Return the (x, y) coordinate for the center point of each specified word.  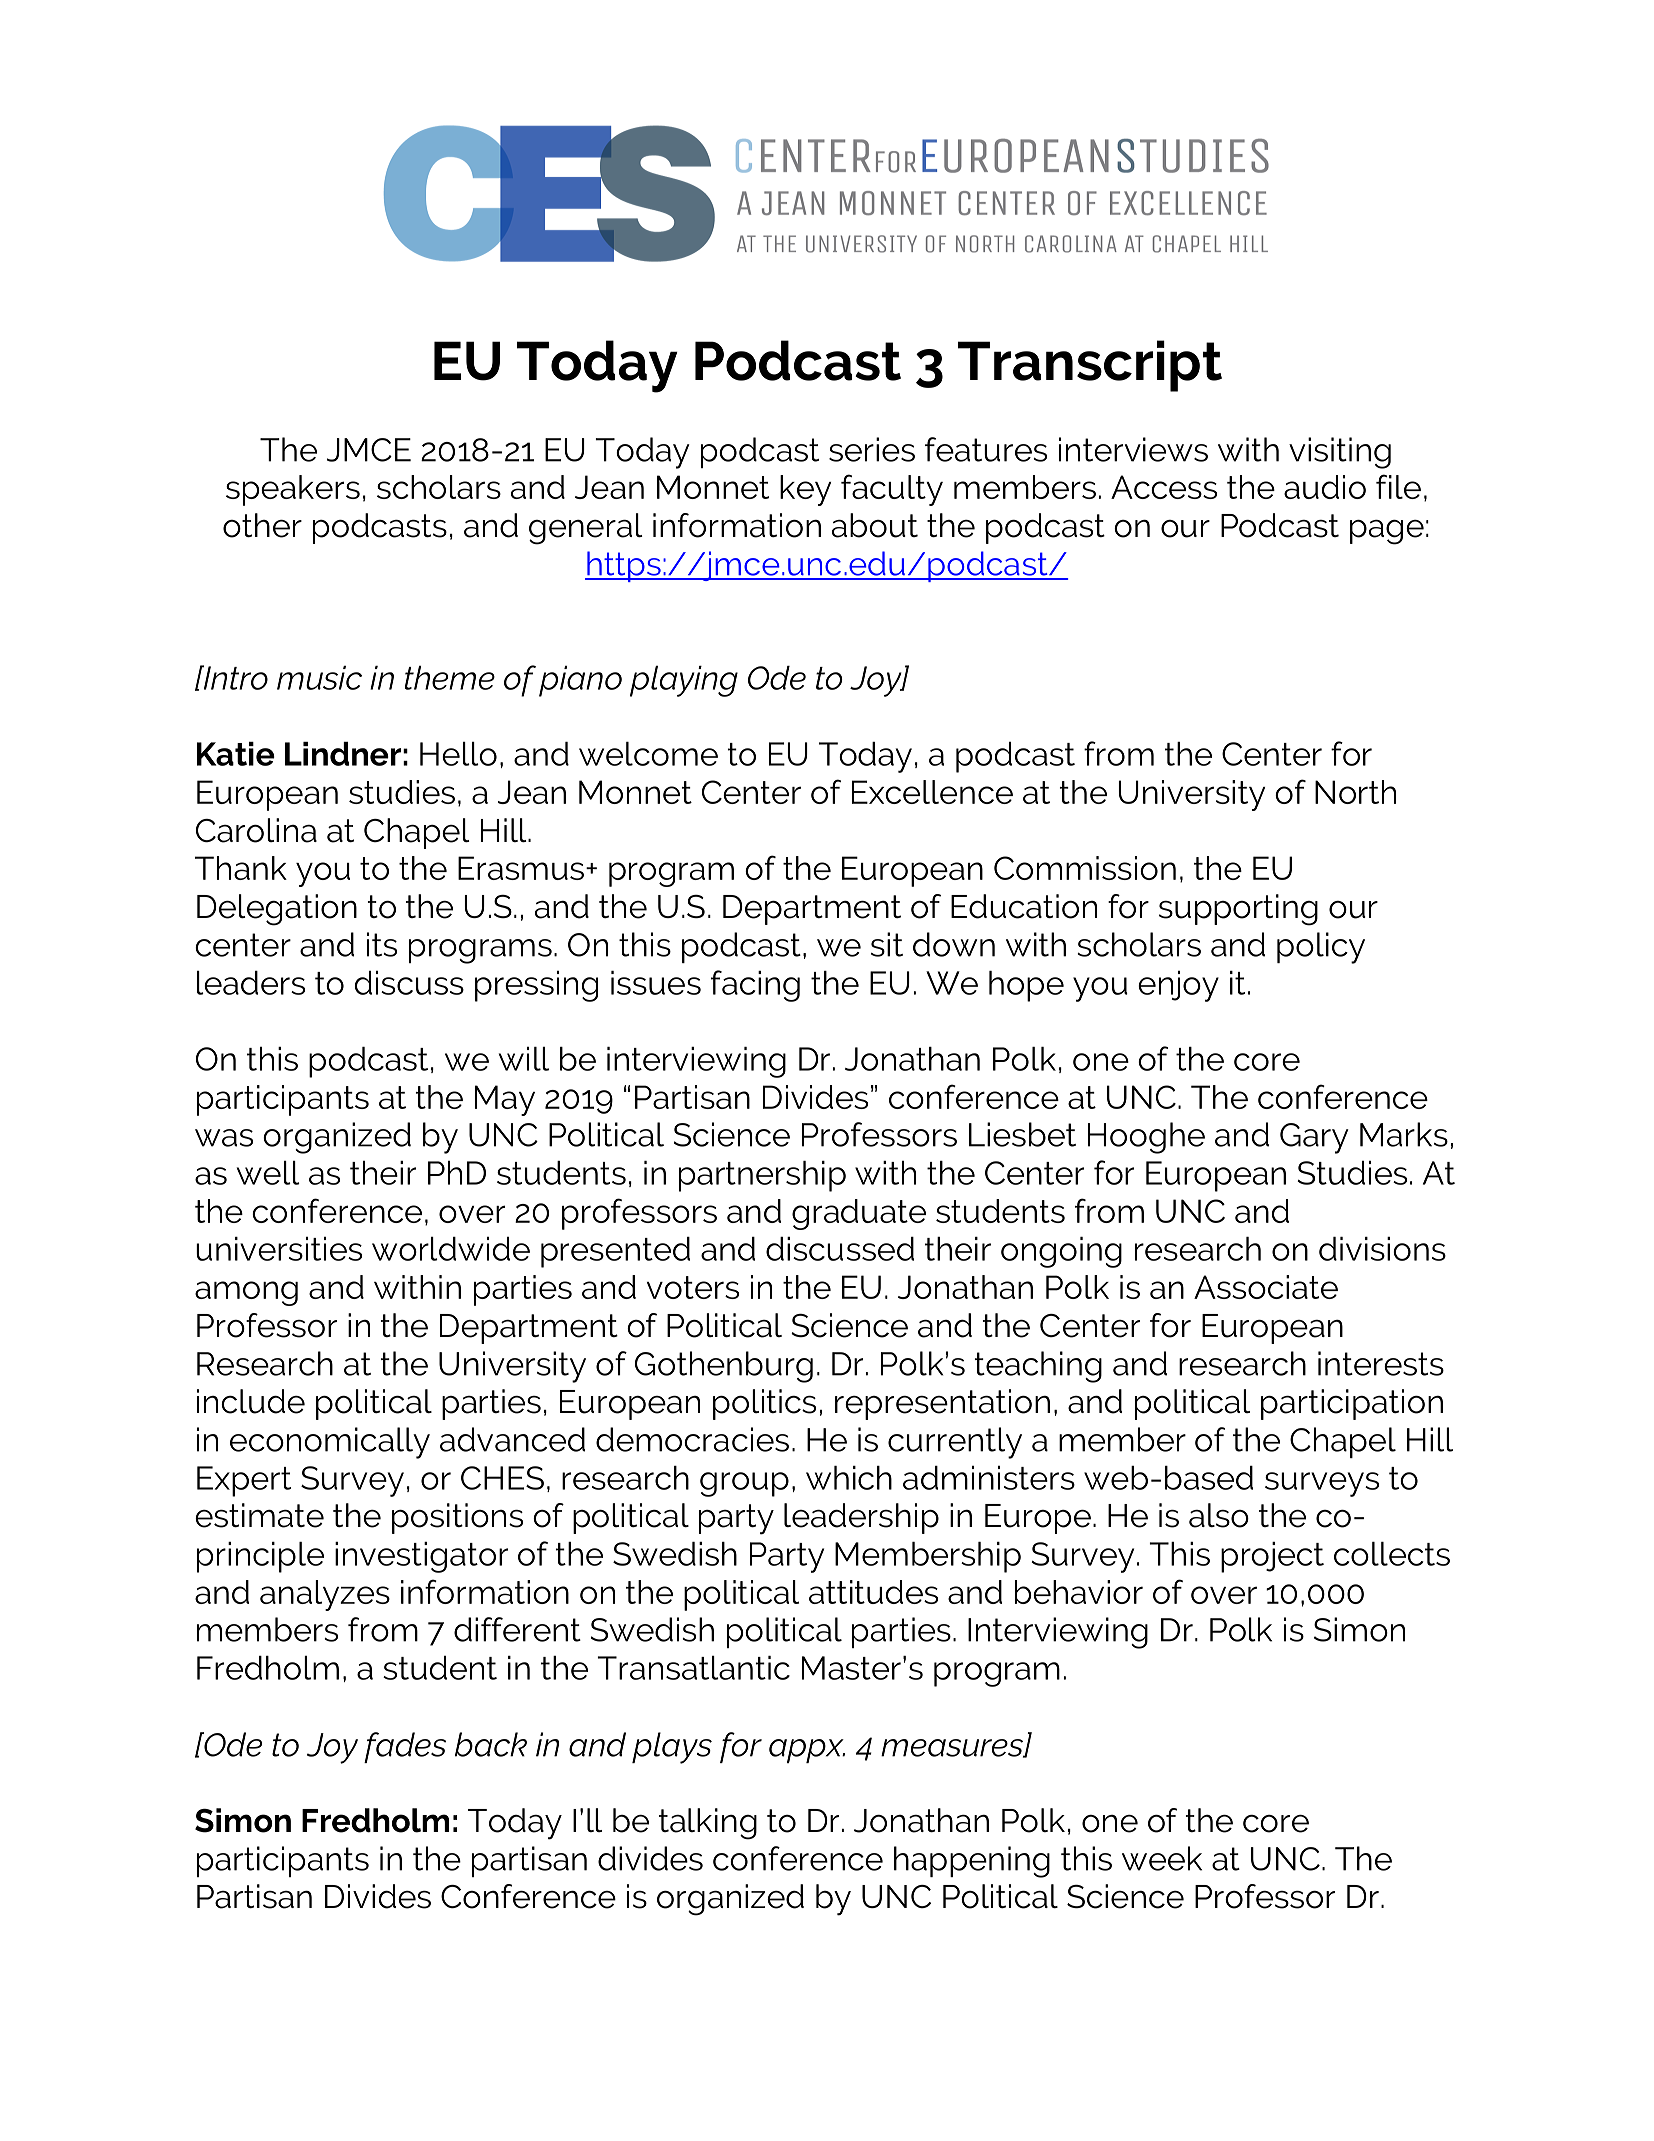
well (268, 1173)
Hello (458, 754)
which (849, 1478)
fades (405, 1747)
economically (330, 1443)
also (1219, 1515)
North (1355, 792)
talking (708, 1824)
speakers (293, 490)
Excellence (932, 792)
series (872, 449)
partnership (762, 1176)
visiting (1340, 453)
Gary (1314, 1138)
